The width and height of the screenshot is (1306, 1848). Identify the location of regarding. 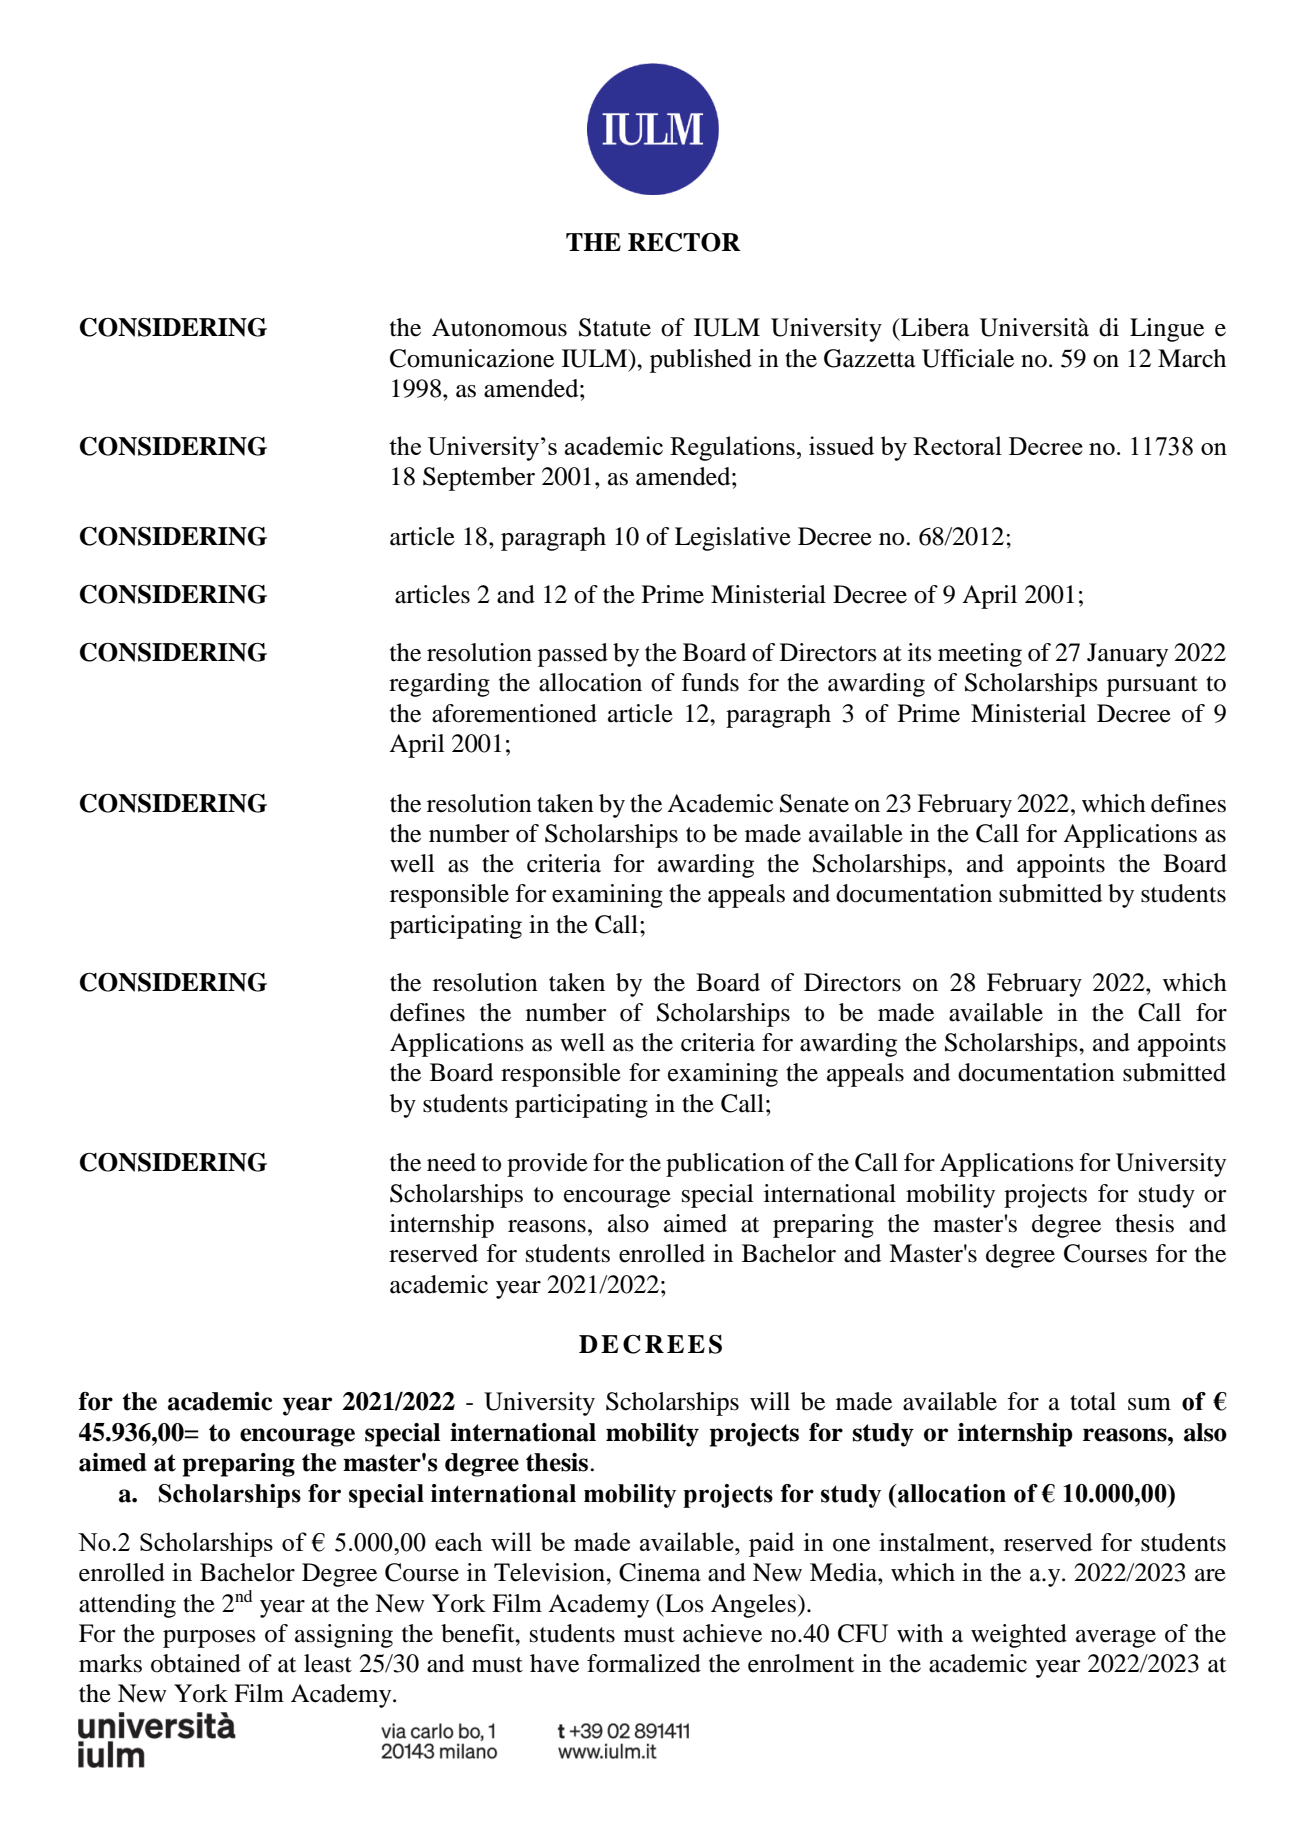
(439, 685).
